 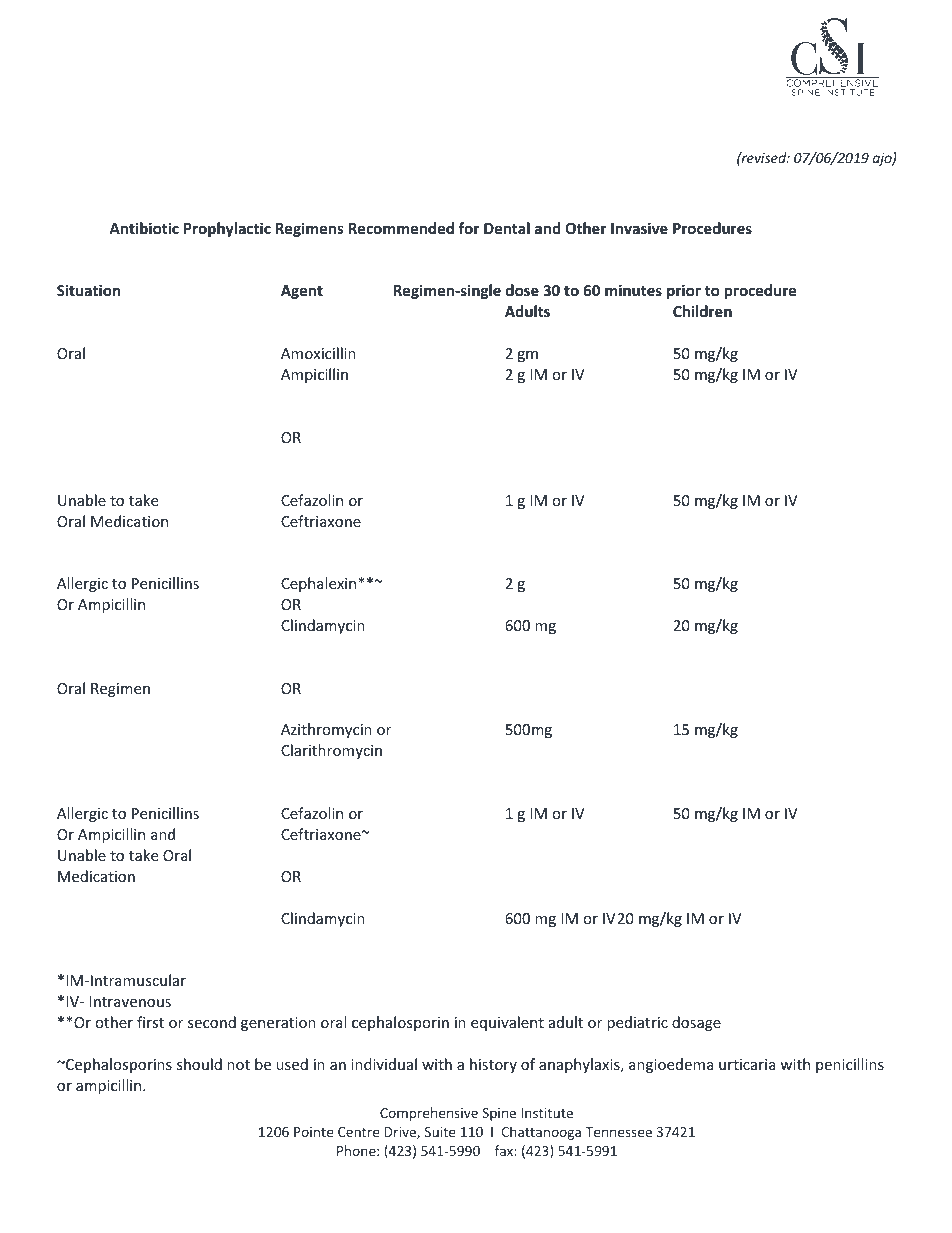 What do you see at coordinates (320, 584) in the page?
I see `Cephalexin` at bounding box center [320, 584].
